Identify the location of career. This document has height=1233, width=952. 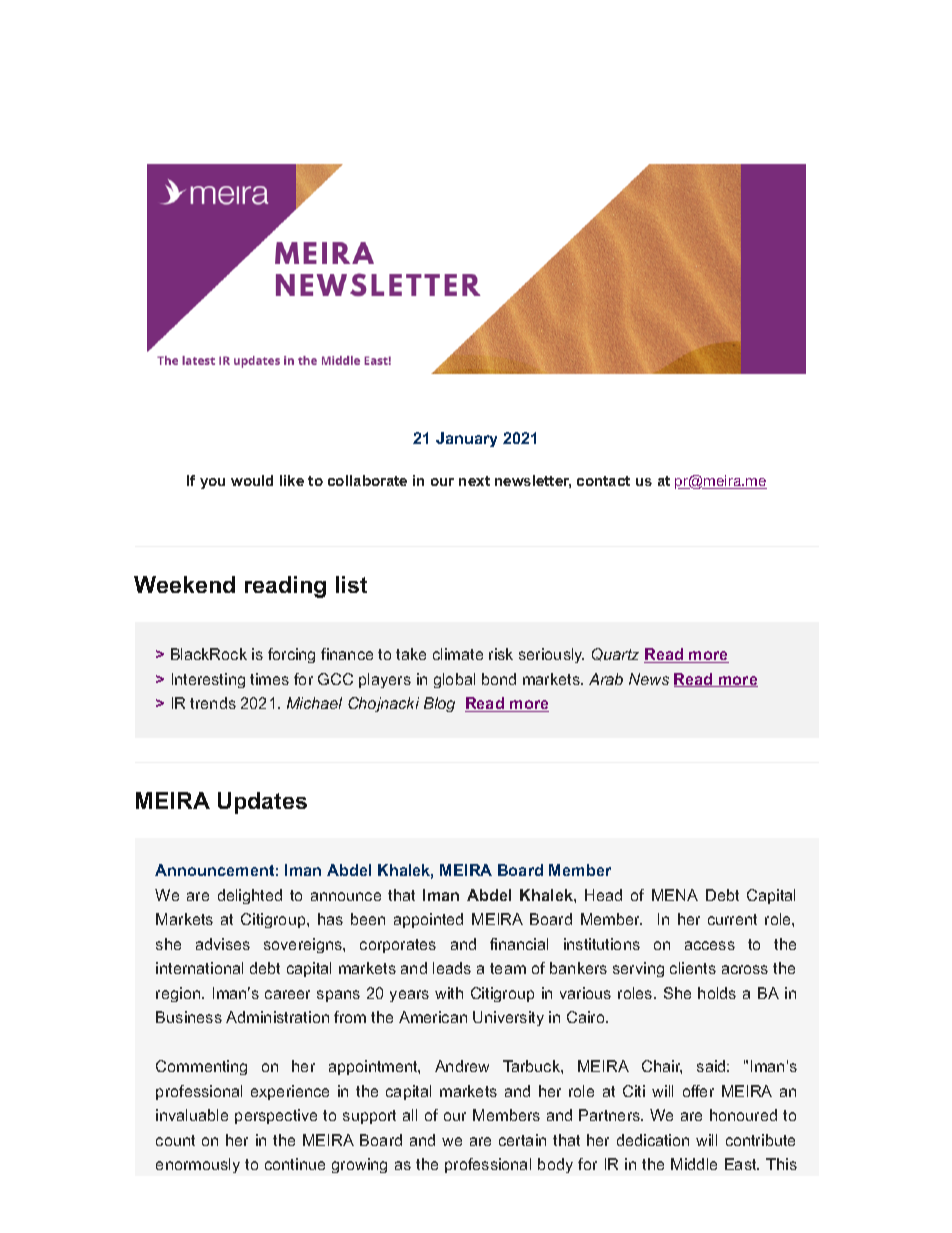
(287, 994).
